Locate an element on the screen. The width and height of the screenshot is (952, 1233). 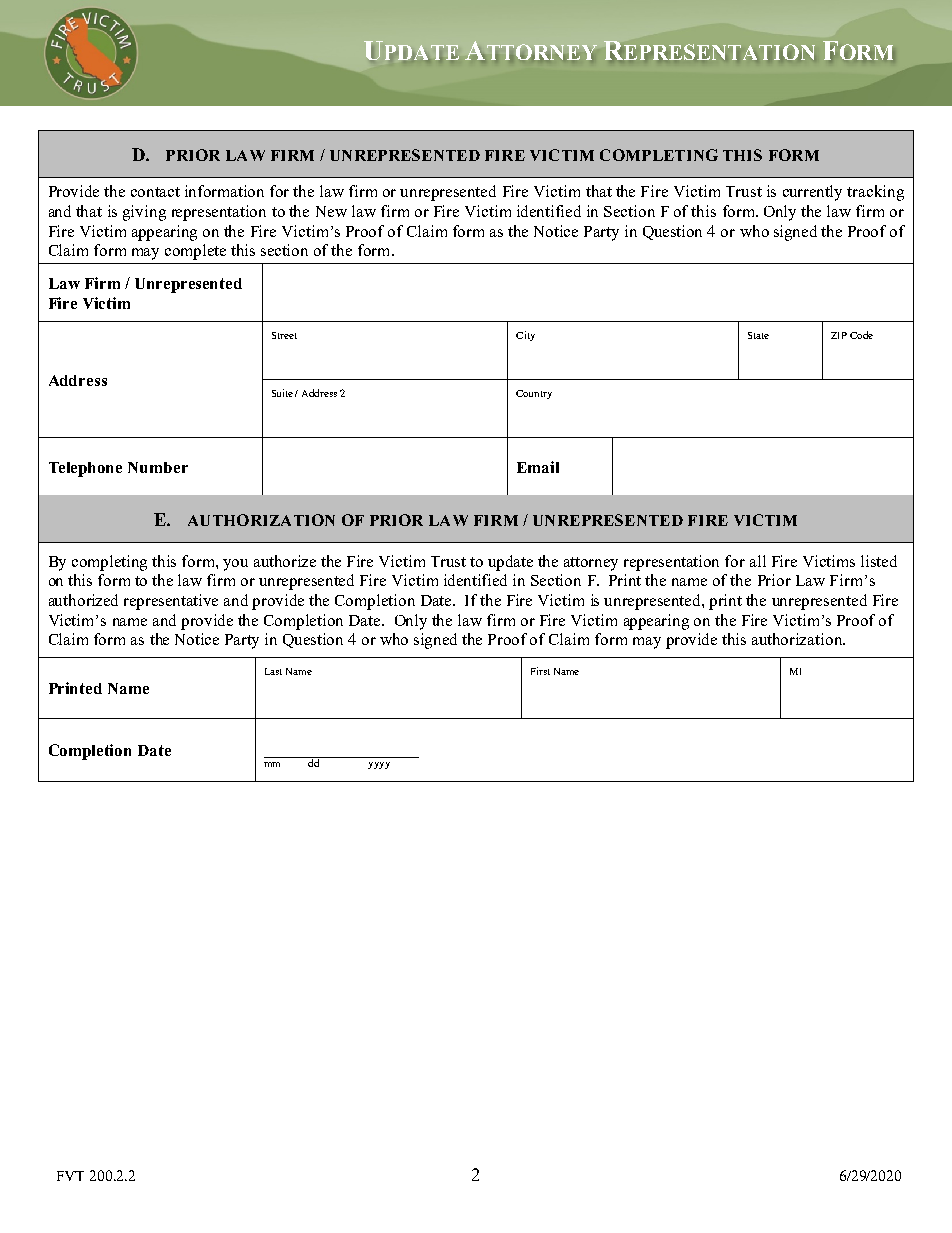
Email is located at coordinates (538, 467).
